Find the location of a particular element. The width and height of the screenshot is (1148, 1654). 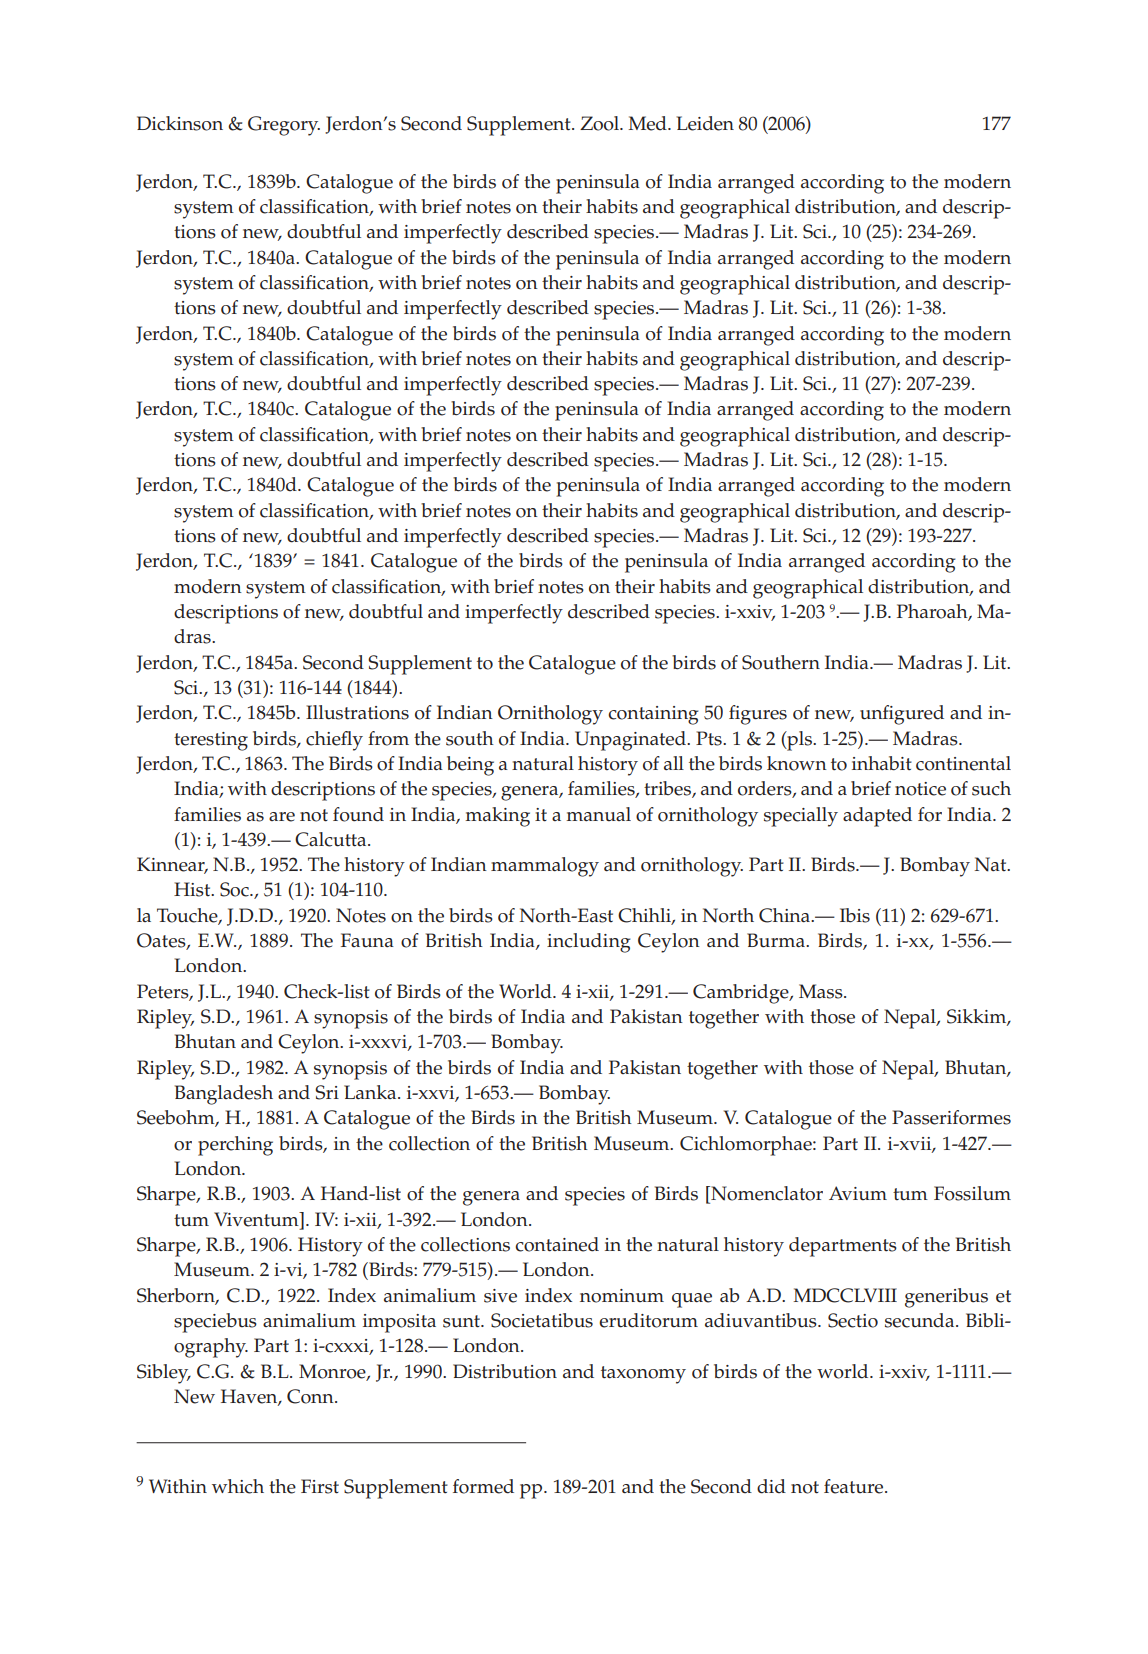

Mass is located at coordinates (822, 991).
